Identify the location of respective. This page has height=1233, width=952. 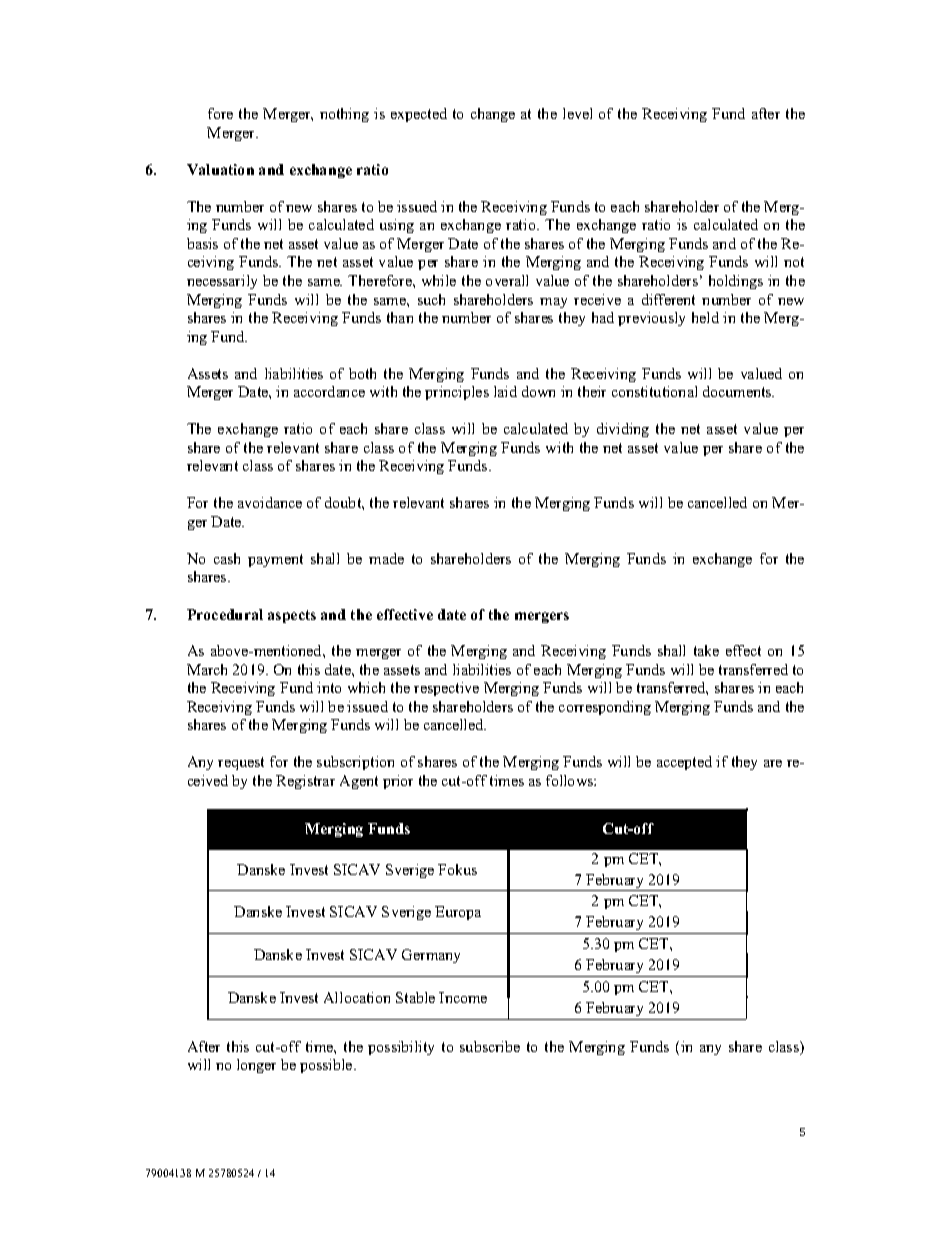
(446, 689).
